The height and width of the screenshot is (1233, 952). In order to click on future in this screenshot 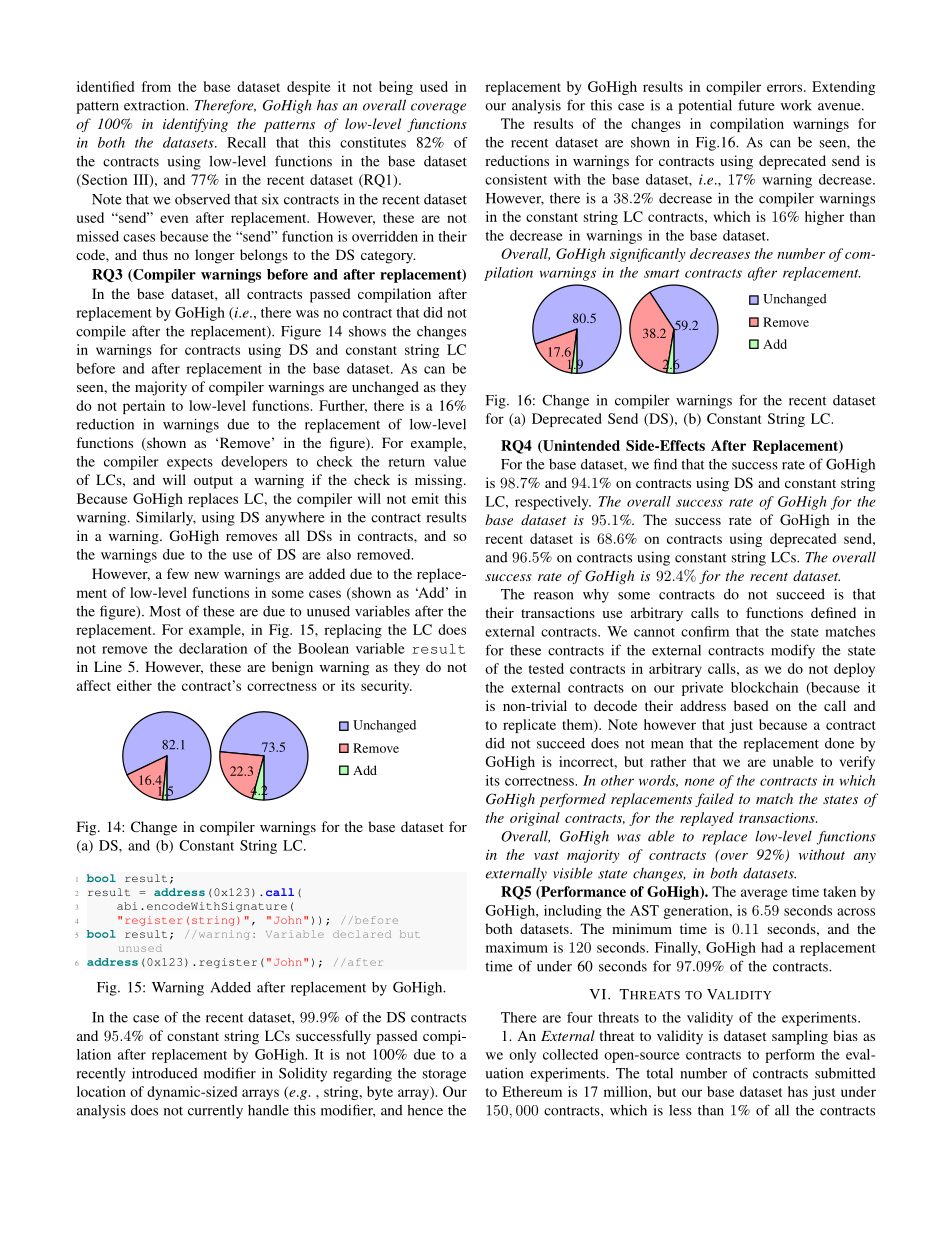, I will do `click(756, 105)`.
